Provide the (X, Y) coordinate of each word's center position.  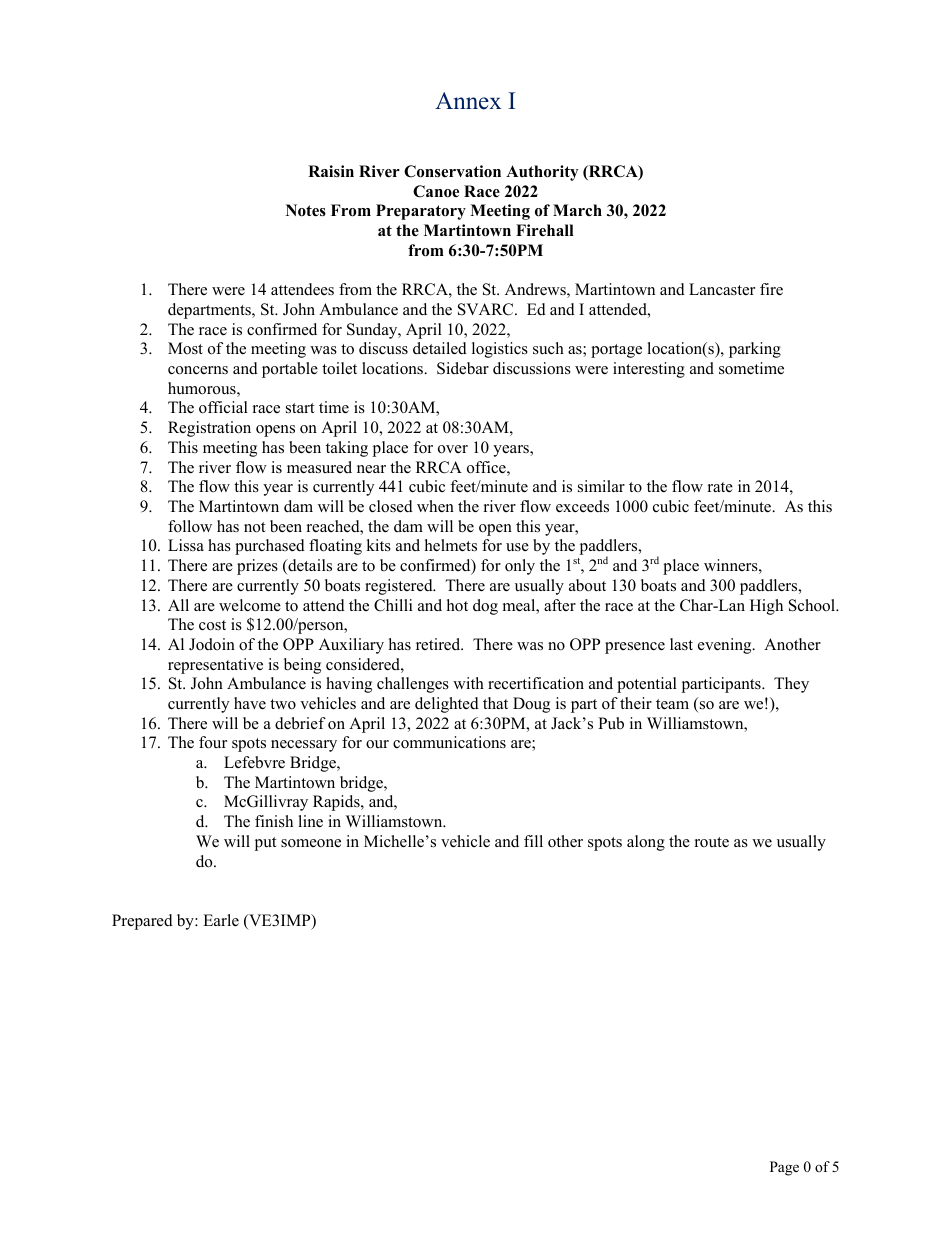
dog (485, 607)
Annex (468, 101)
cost (212, 625)
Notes (306, 210)
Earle (221, 920)
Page (784, 1168)
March (577, 210)
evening (726, 646)
